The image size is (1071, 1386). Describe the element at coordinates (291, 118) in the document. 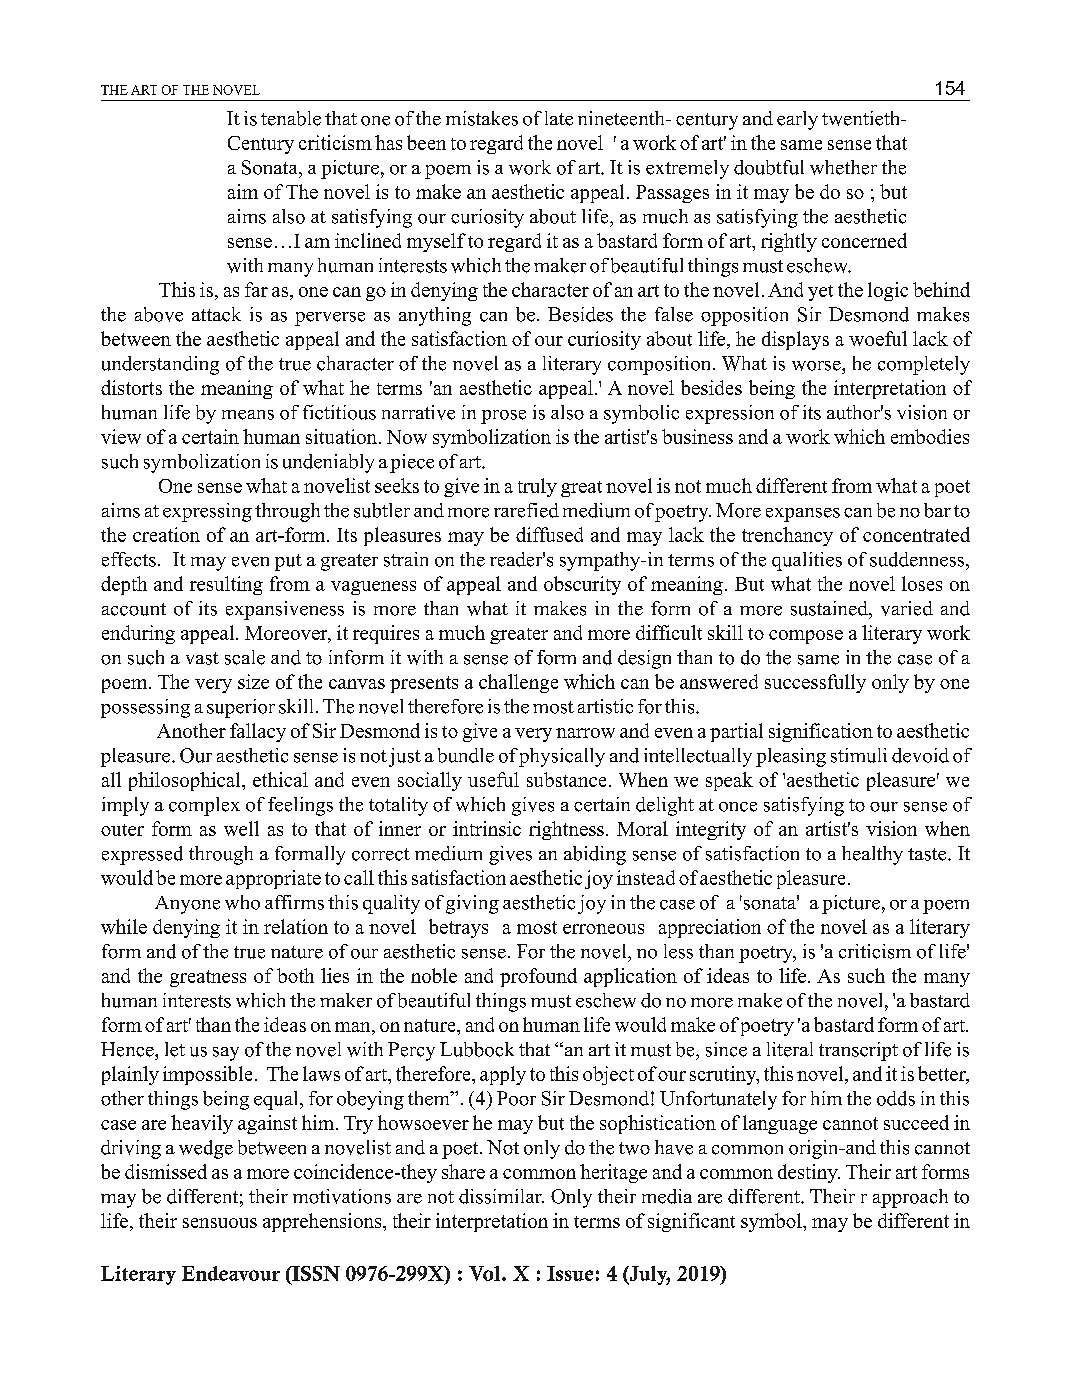

I see `tenable` at that location.
